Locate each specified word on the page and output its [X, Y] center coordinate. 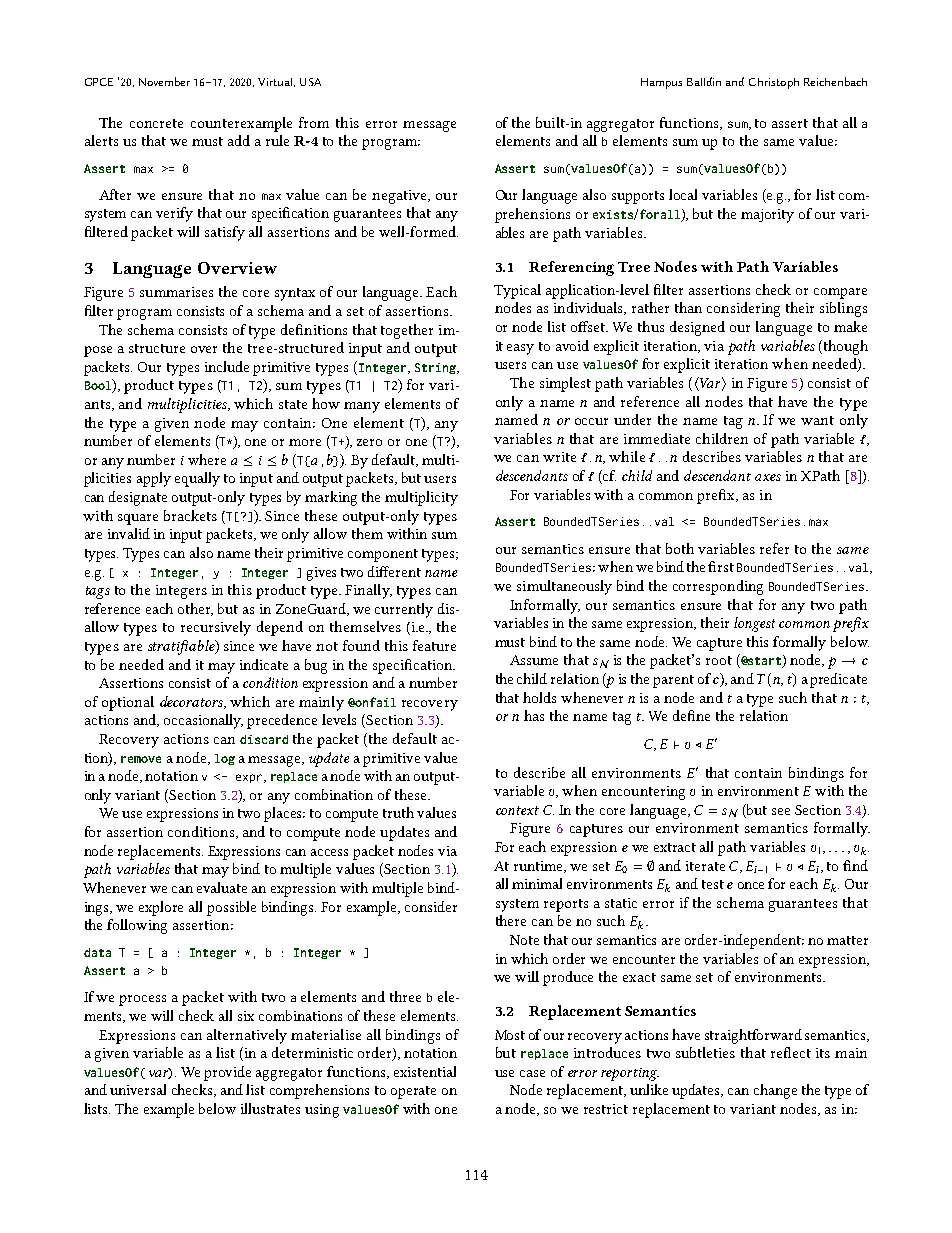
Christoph [774, 83]
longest [754, 624]
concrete [156, 123]
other [195, 609]
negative [400, 197]
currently [404, 610]
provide [227, 1073]
